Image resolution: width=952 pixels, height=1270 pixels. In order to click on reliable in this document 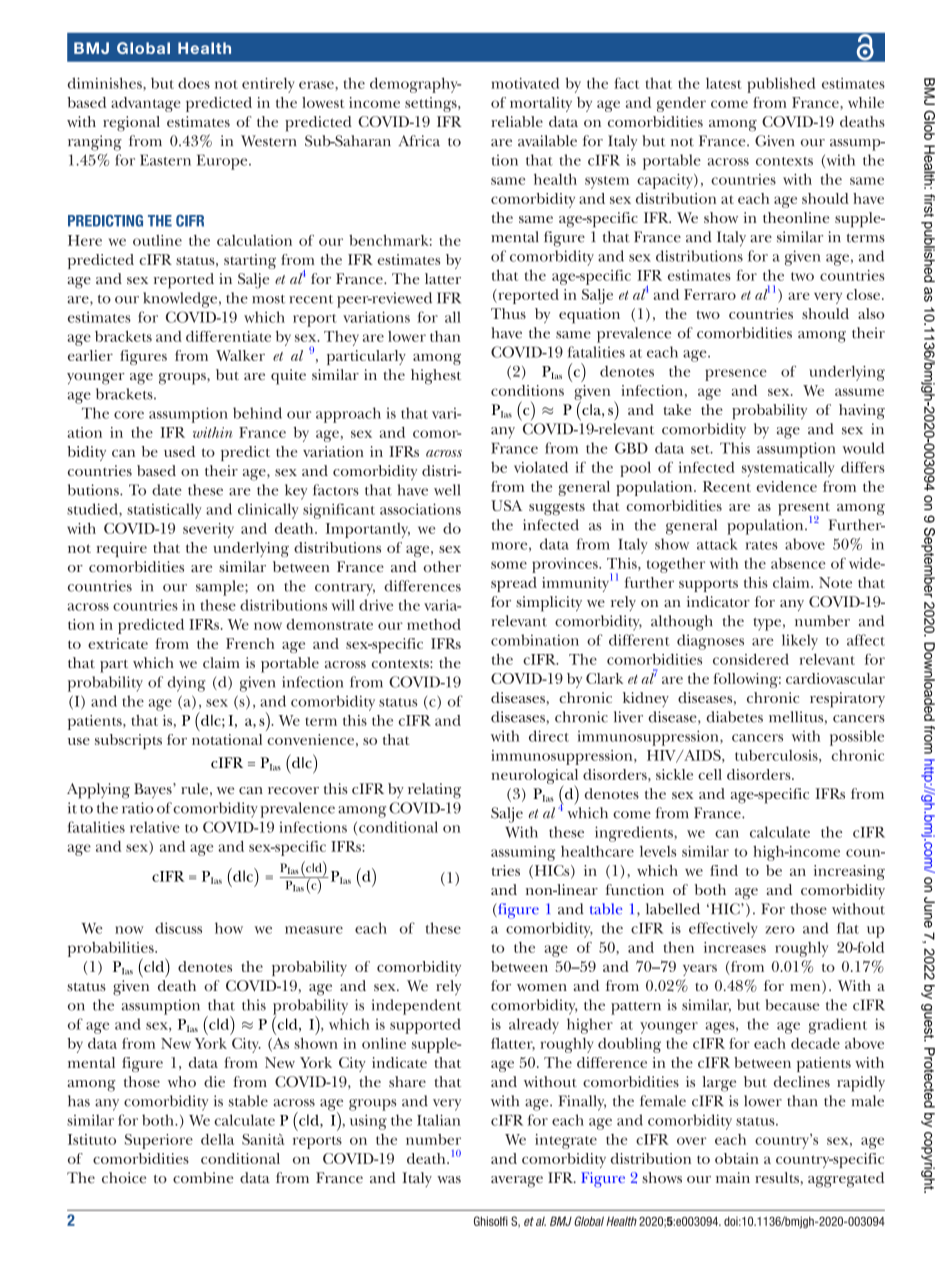, I will do `click(517, 121)`.
